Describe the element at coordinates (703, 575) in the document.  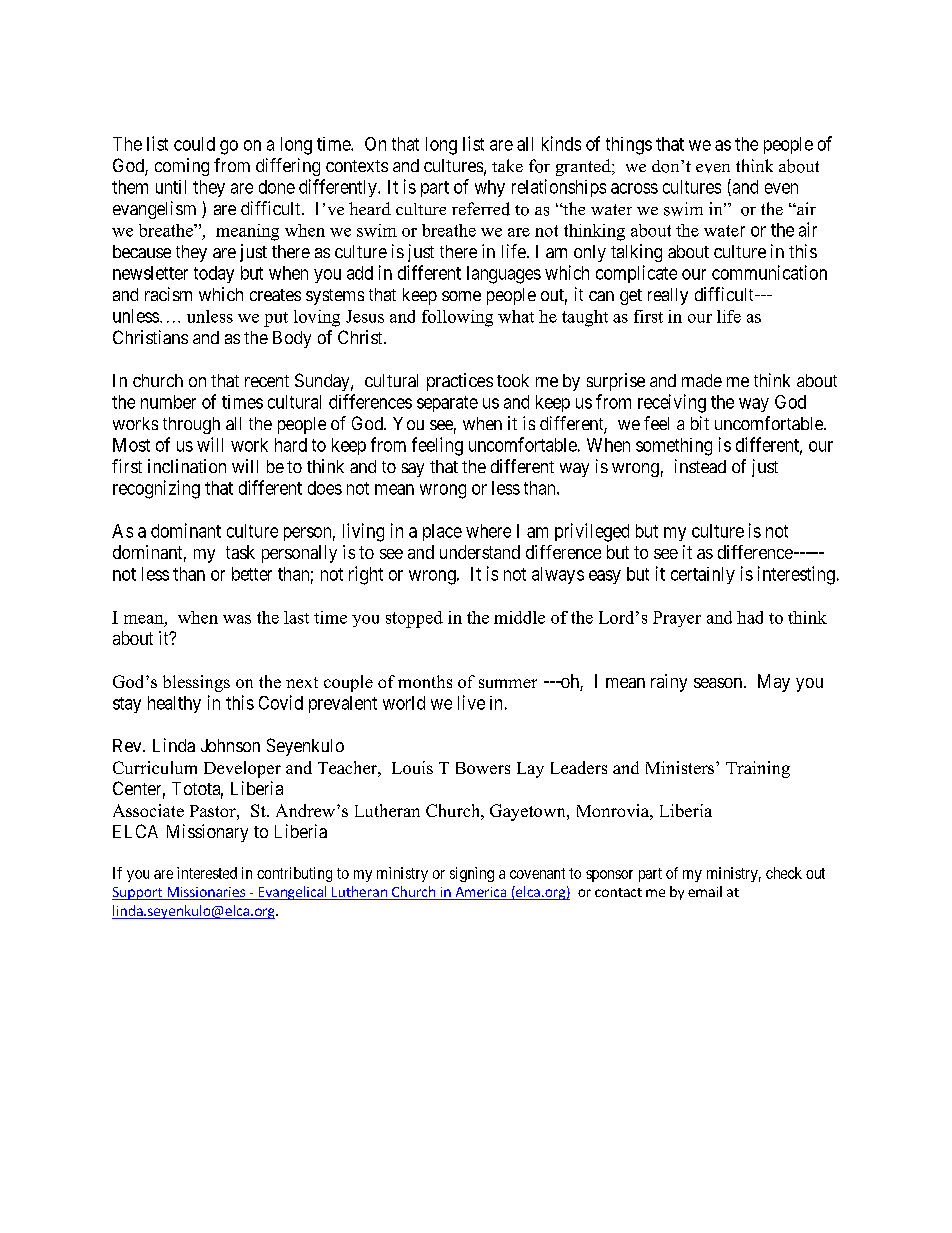
I see `certainly` at that location.
